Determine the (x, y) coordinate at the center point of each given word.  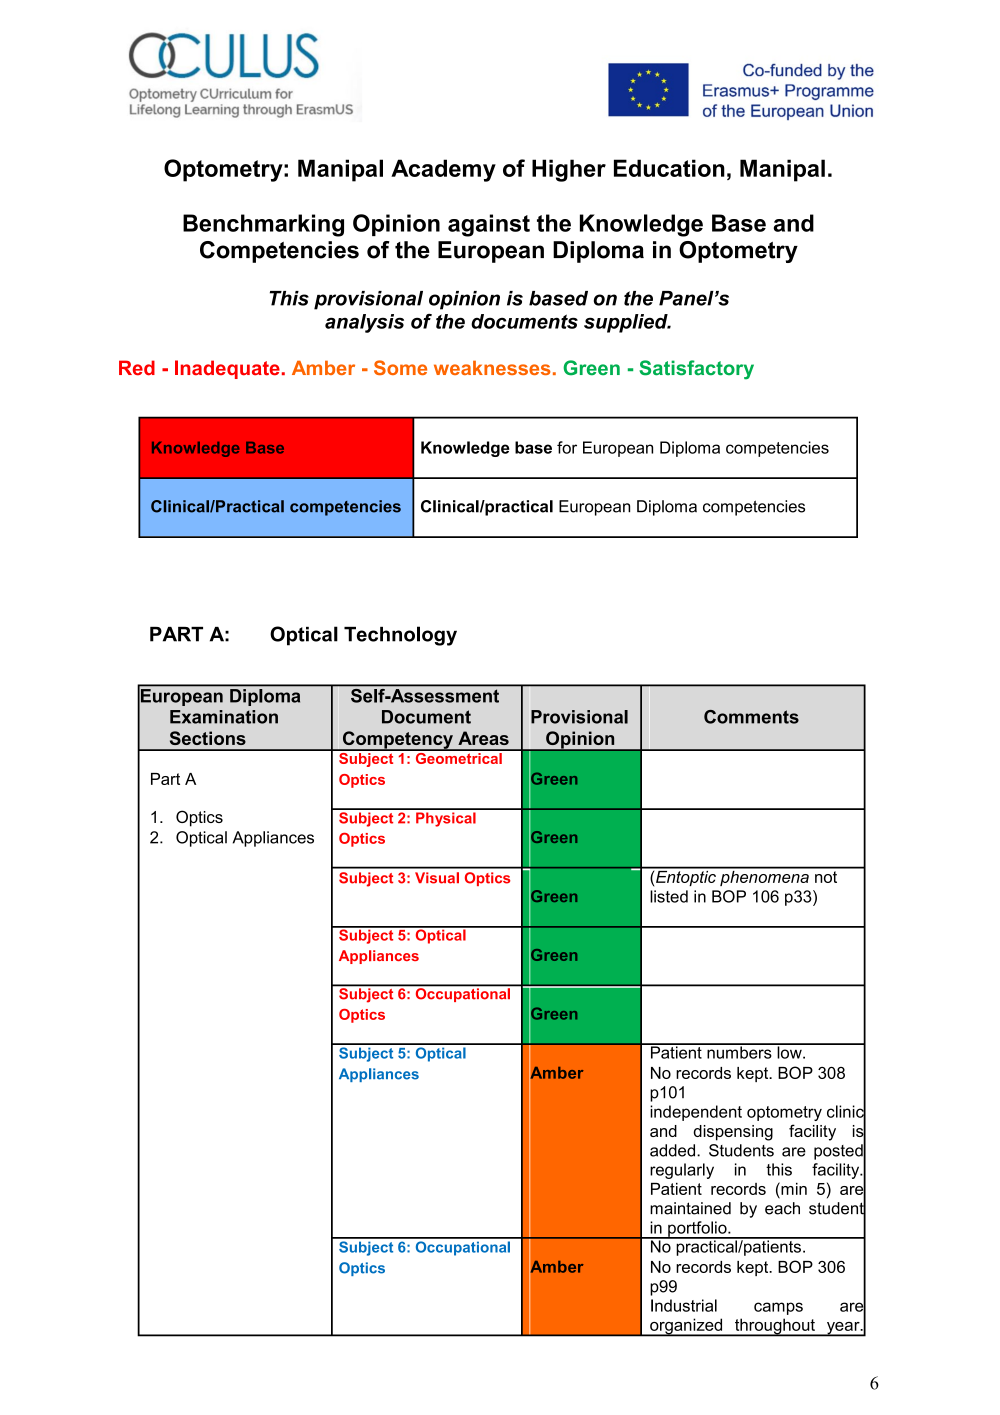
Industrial (684, 1305)
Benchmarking (263, 225)
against (489, 225)
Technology (400, 636)
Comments (751, 717)
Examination (224, 717)
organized (686, 1327)
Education (669, 168)
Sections (208, 738)
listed (669, 896)
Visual (437, 878)
